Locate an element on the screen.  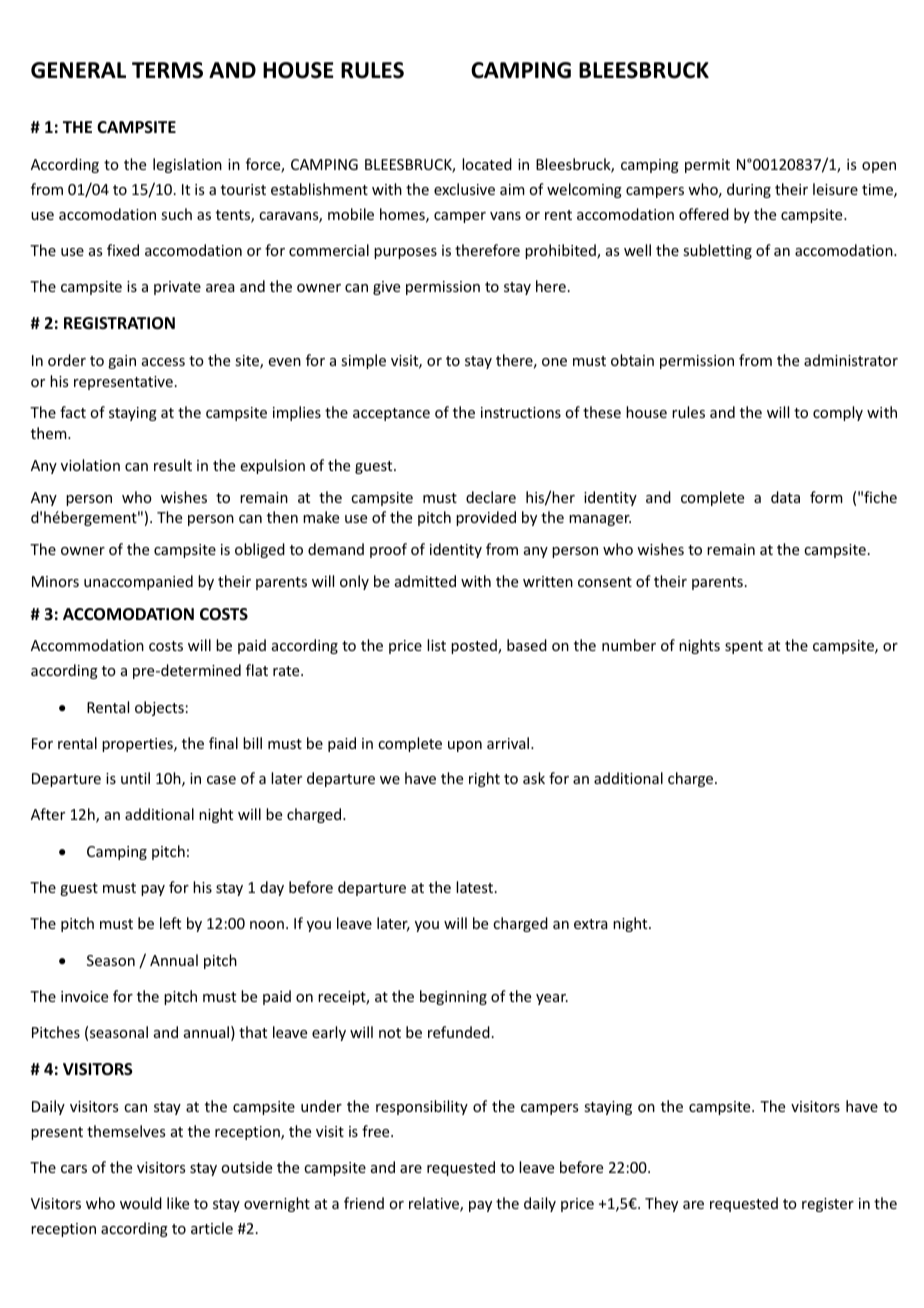
result is located at coordinates (173, 465).
